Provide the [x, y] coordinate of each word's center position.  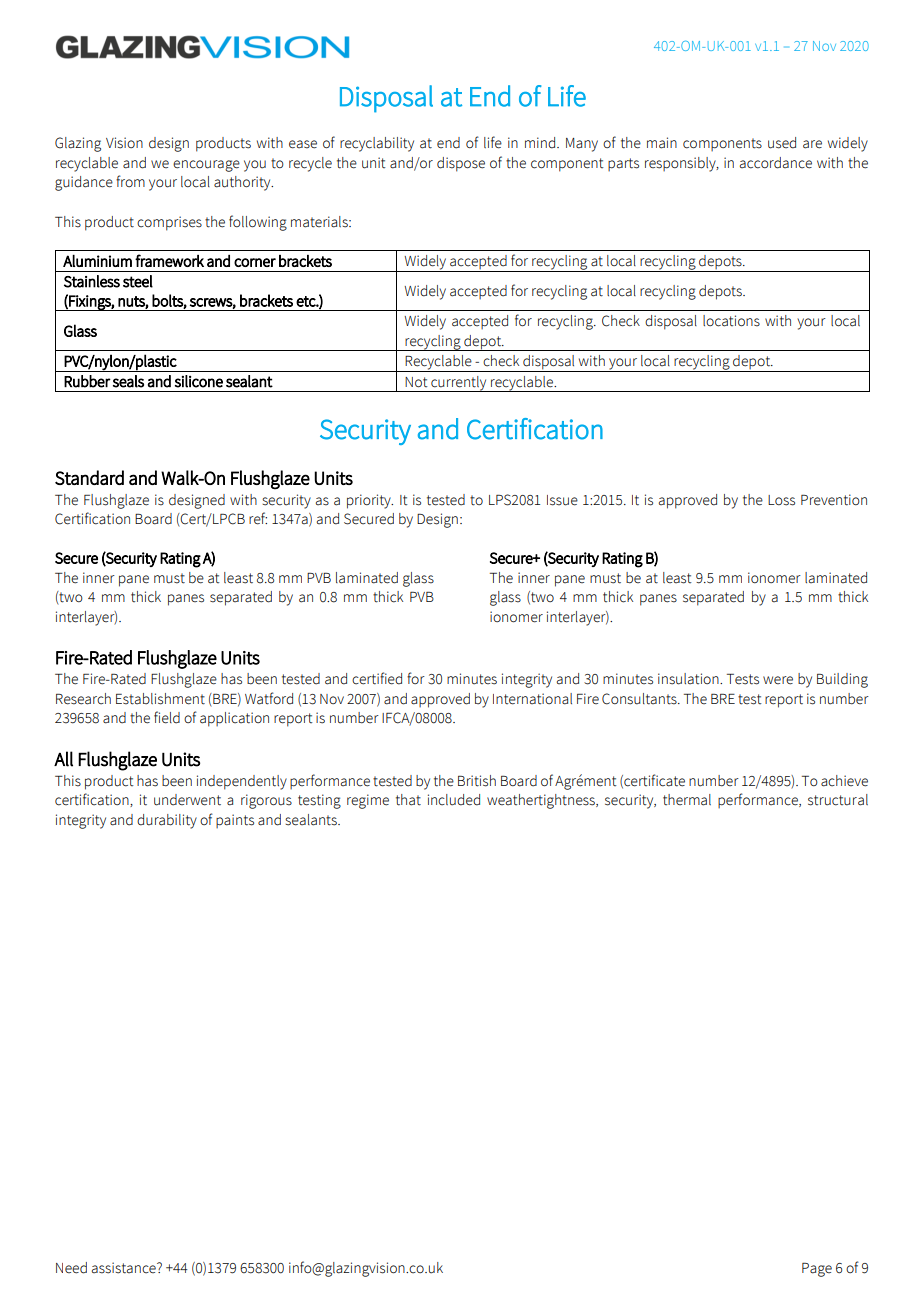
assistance [125, 1268]
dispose [461, 164]
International [532, 699]
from [130, 181]
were [778, 680]
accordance [776, 163]
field [167, 717]
